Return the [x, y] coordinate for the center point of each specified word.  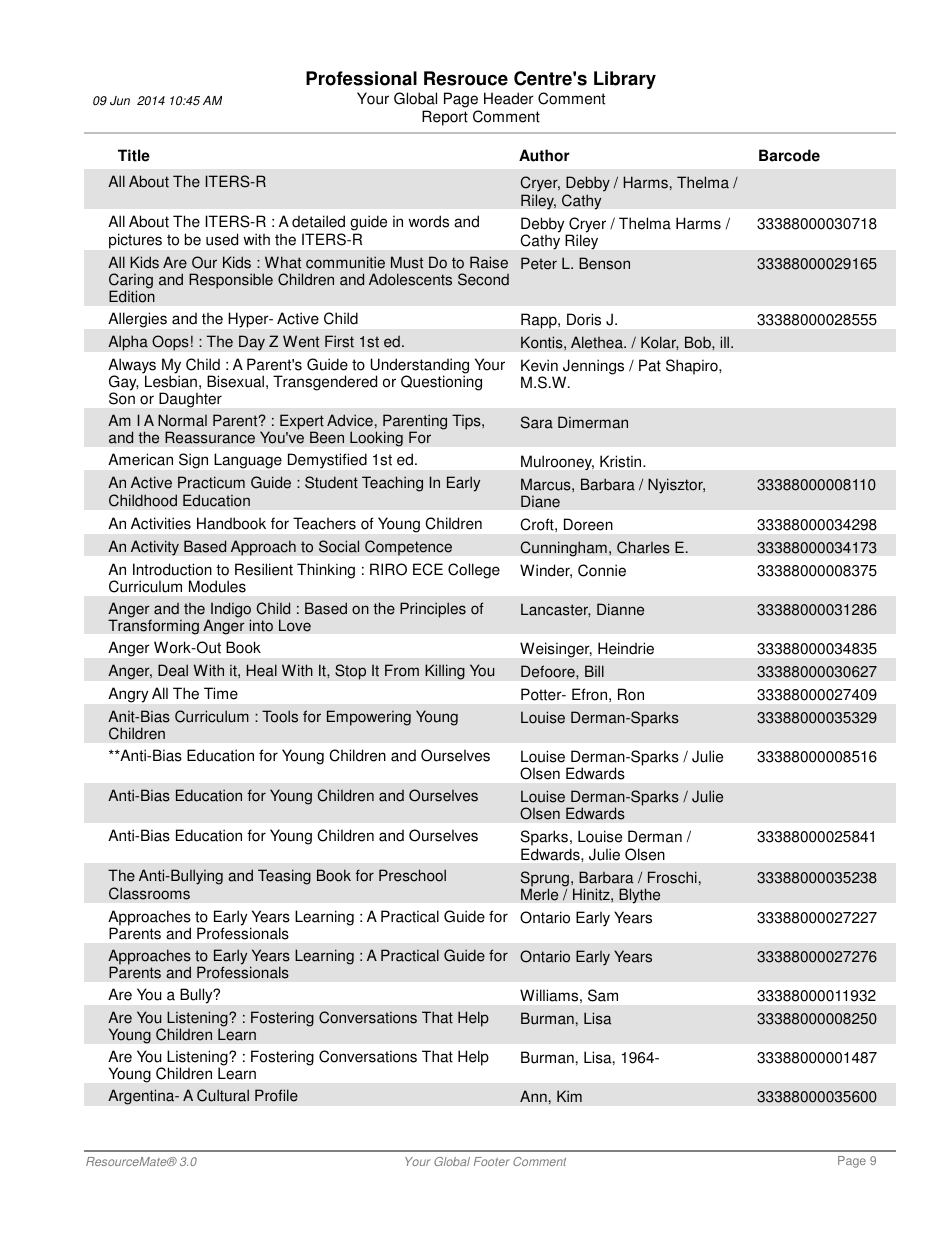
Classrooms [149, 893]
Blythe [639, 896]
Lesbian [171, 381]
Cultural [223, 1095]
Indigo [231, 611]
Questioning [441, 383]
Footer [492, 1161]
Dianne [620, 609]
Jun [120, 101]
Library [625, 80]
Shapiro [693, 367]
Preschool [412, 875]
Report [445, 118]
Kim [569, 1096]
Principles [433, 610]
